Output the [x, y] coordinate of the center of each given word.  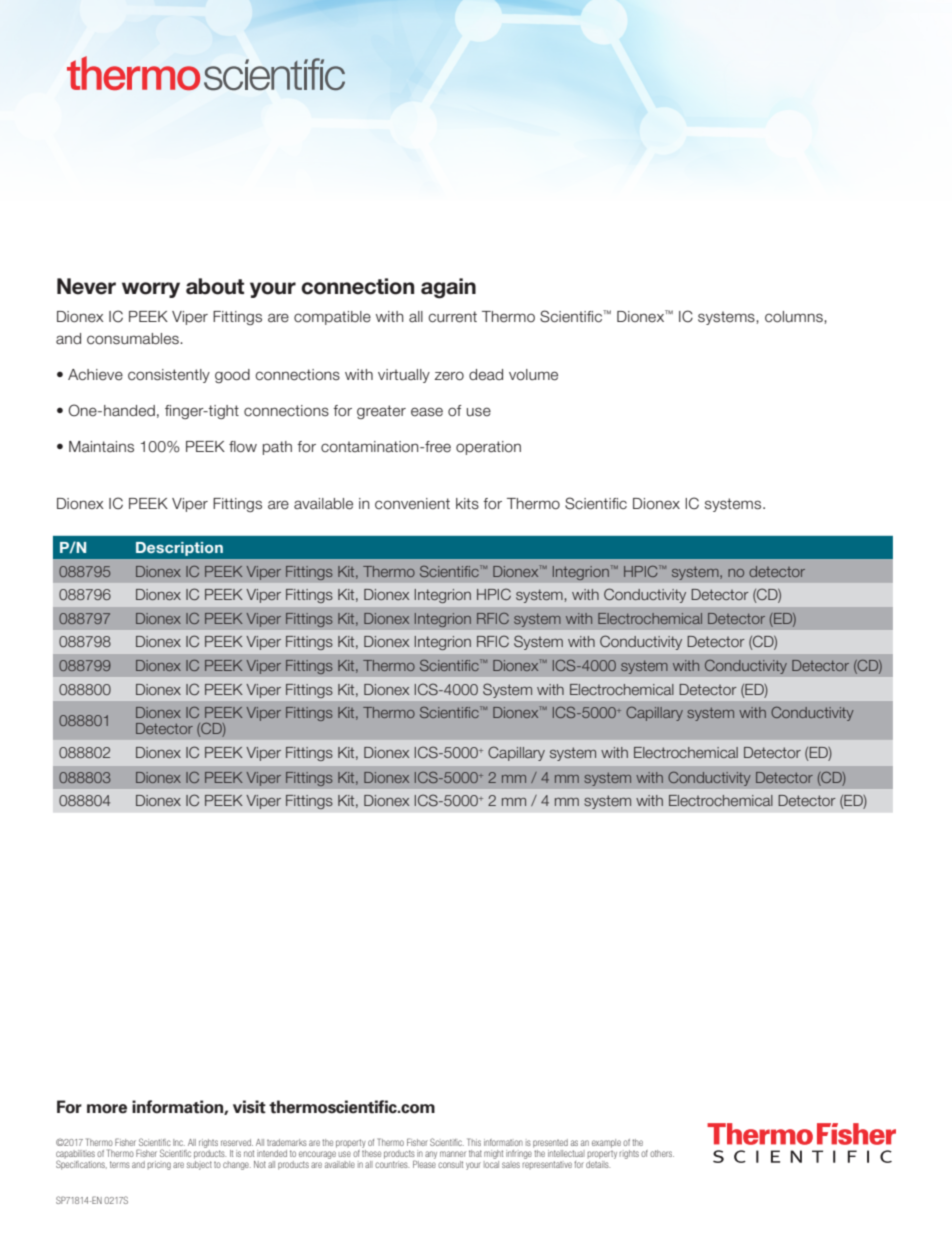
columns [795, 317]
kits [467, 503]
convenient [412, 504]
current [452, 317]
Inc [179, 1142]
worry [151, 290]
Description [179, 549]
